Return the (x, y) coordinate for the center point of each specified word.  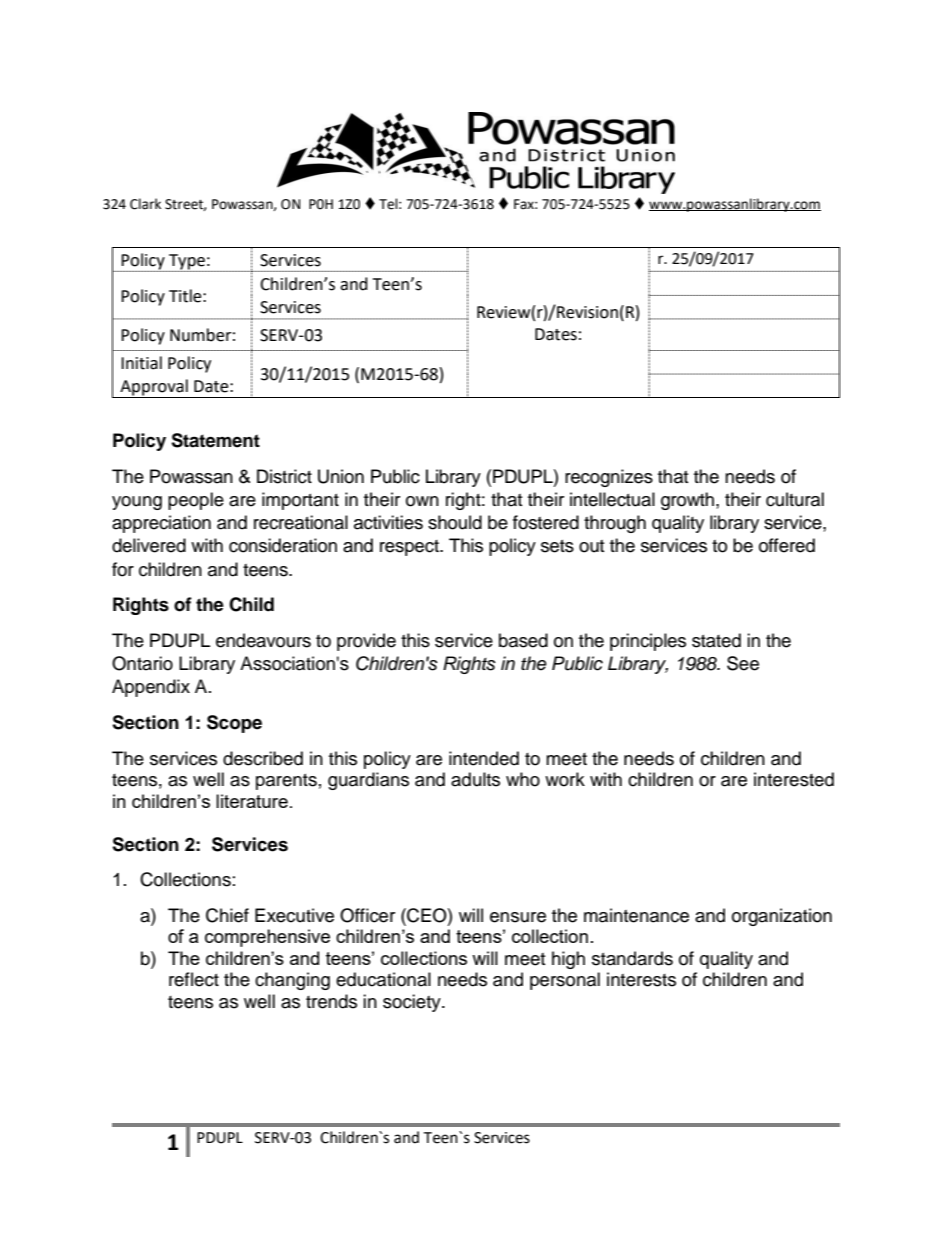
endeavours (263, 640)
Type (187, 263)
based (523, 640)
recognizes (609, 478)
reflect (194, 979)
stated (716, 640)
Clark (145, 204)
